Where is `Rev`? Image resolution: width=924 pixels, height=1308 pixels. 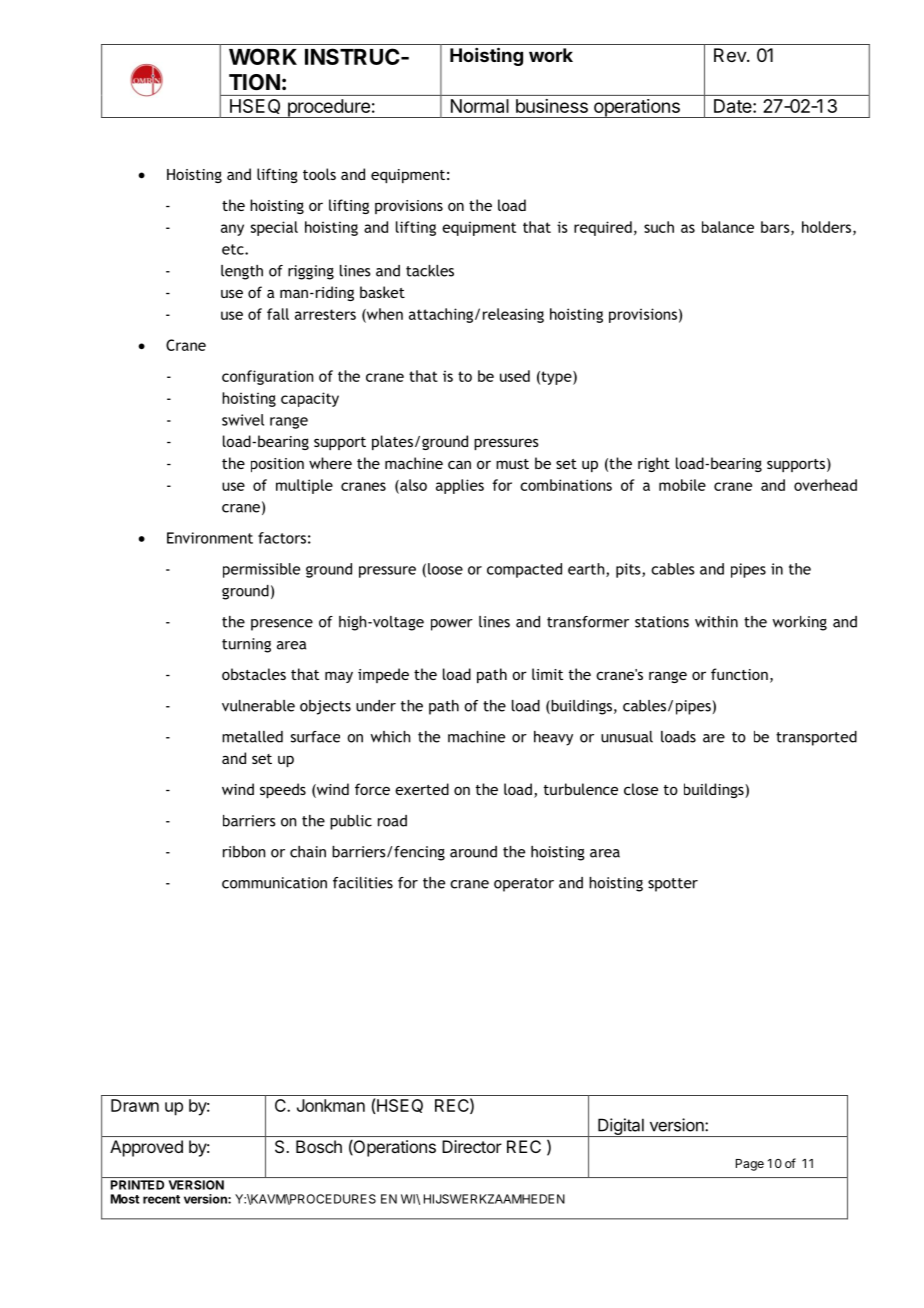 Rev is located at coordinates (731, 55).
